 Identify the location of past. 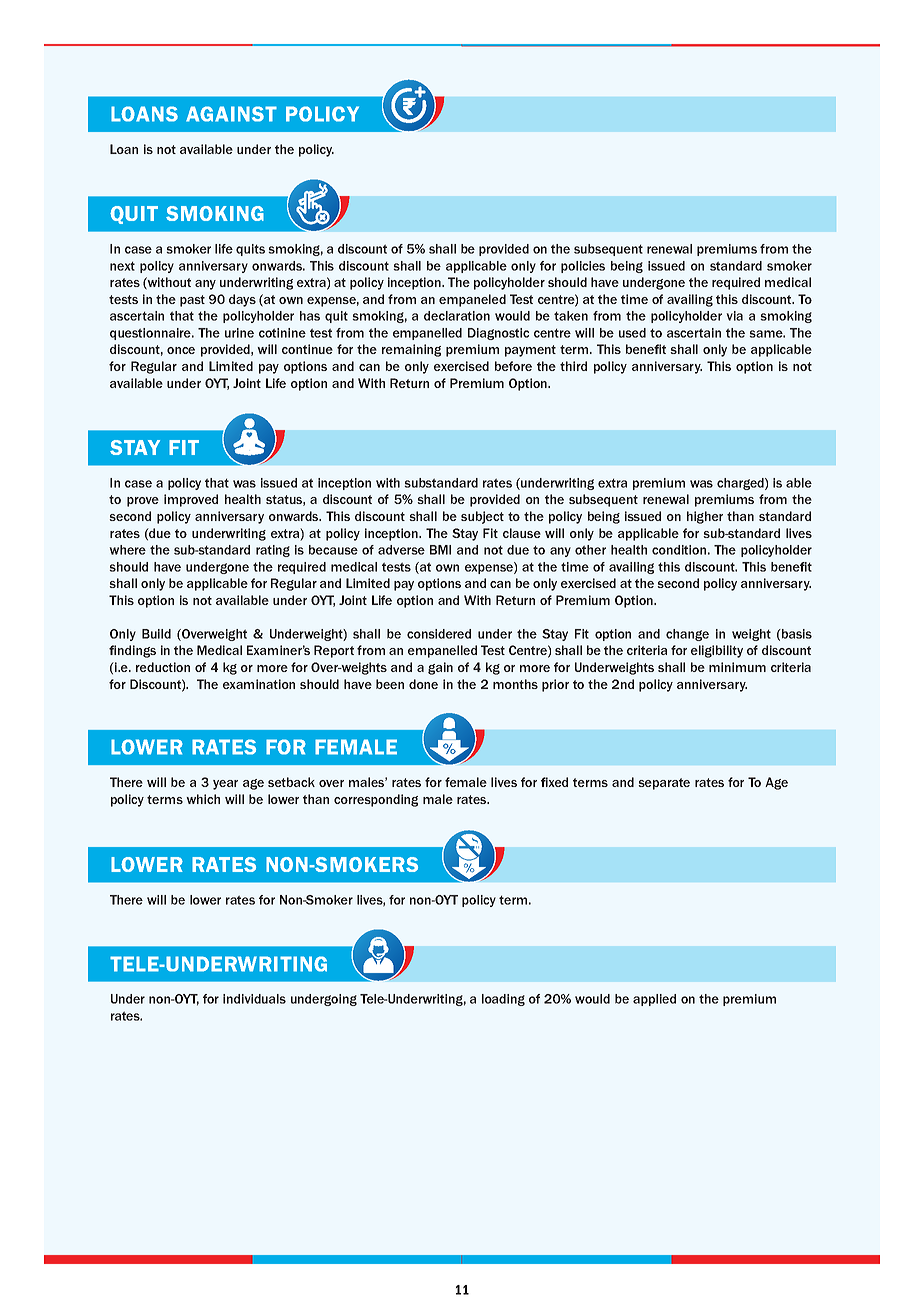
(192, 301).
